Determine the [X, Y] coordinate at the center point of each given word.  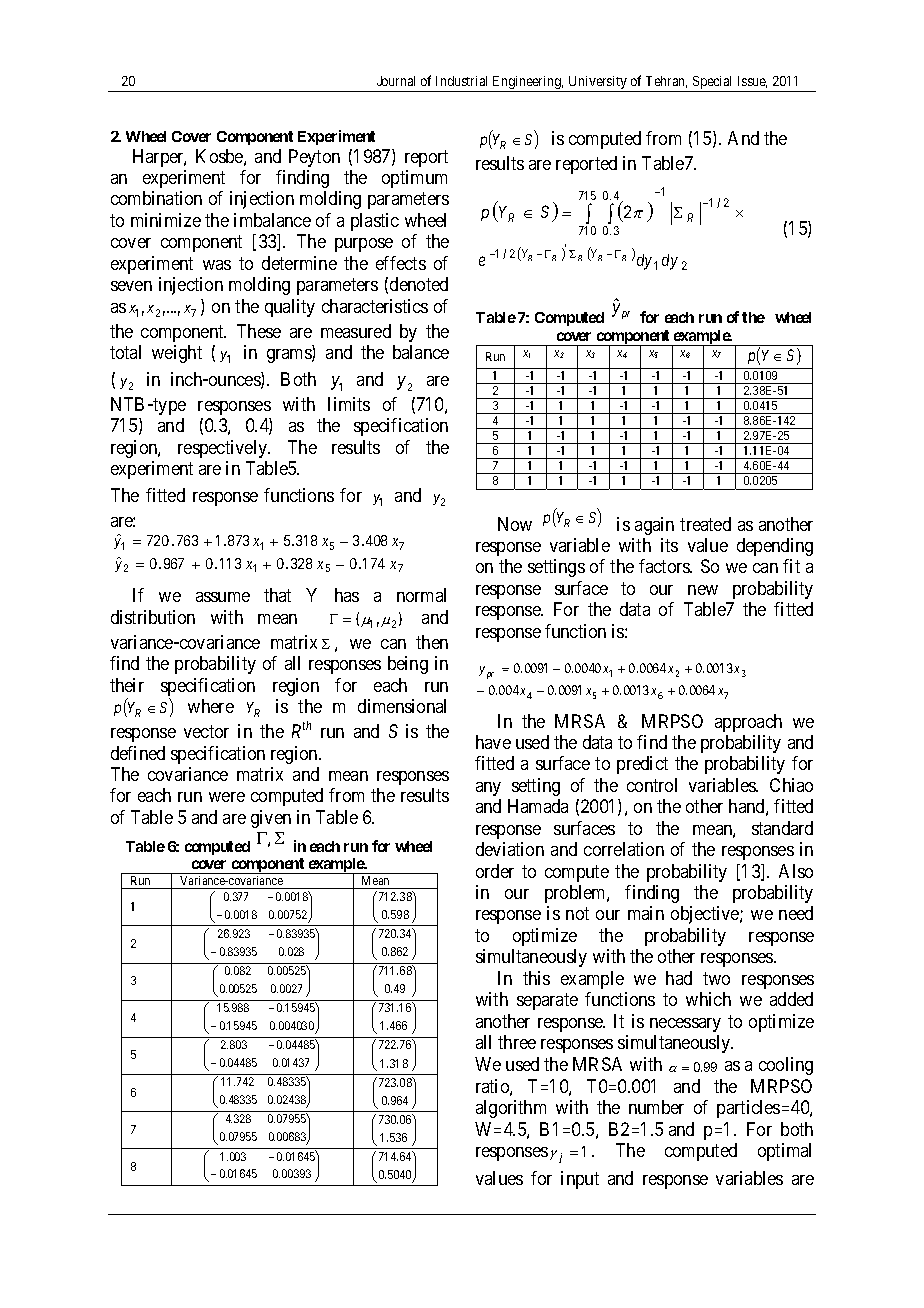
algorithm [511, 1109]
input [580, 1180]
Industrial [461, 81]
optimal [784, 1152]
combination [156, 198]
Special [713, 84]
